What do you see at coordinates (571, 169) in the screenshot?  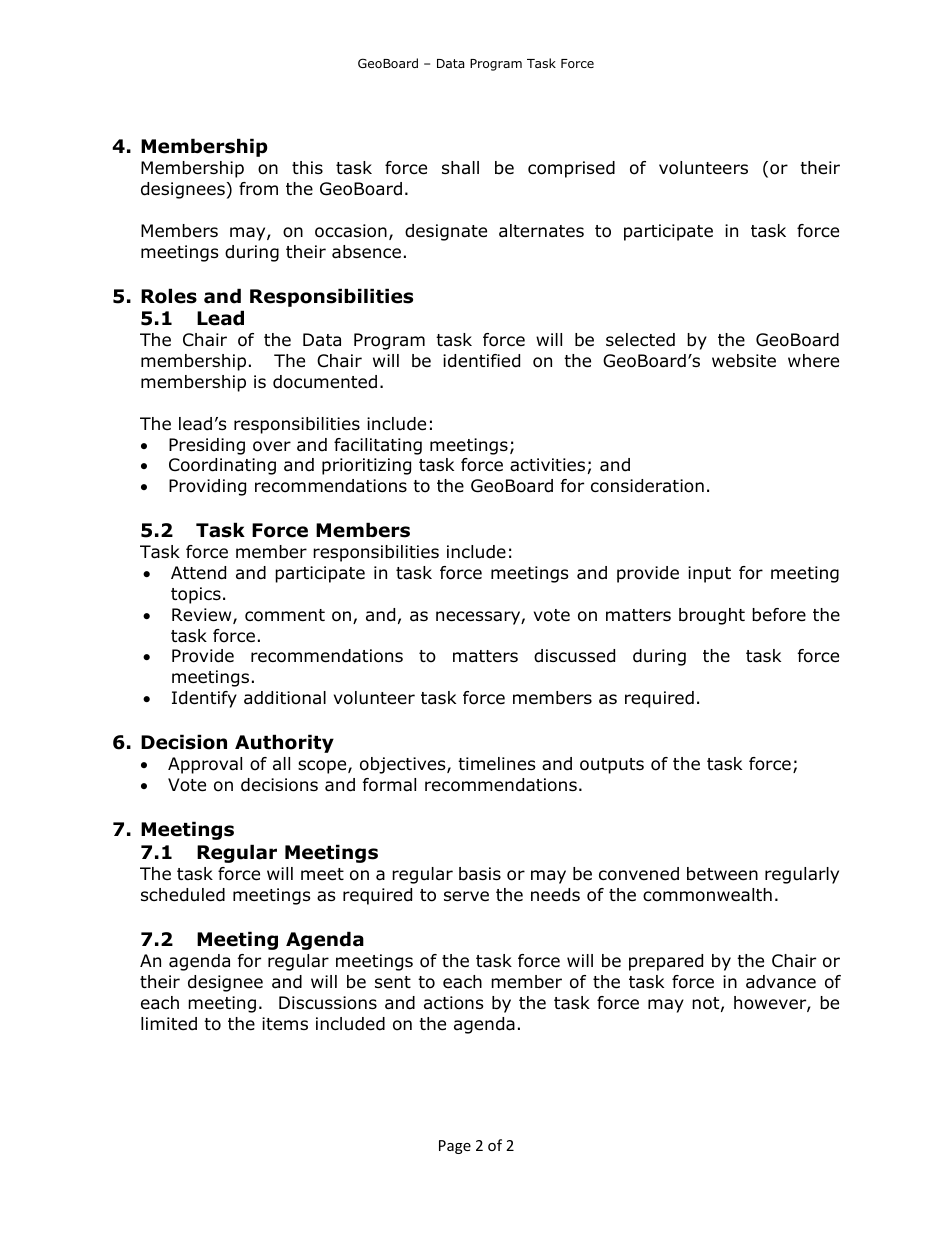 I see `comprised` at bounding box center [571, 169].
